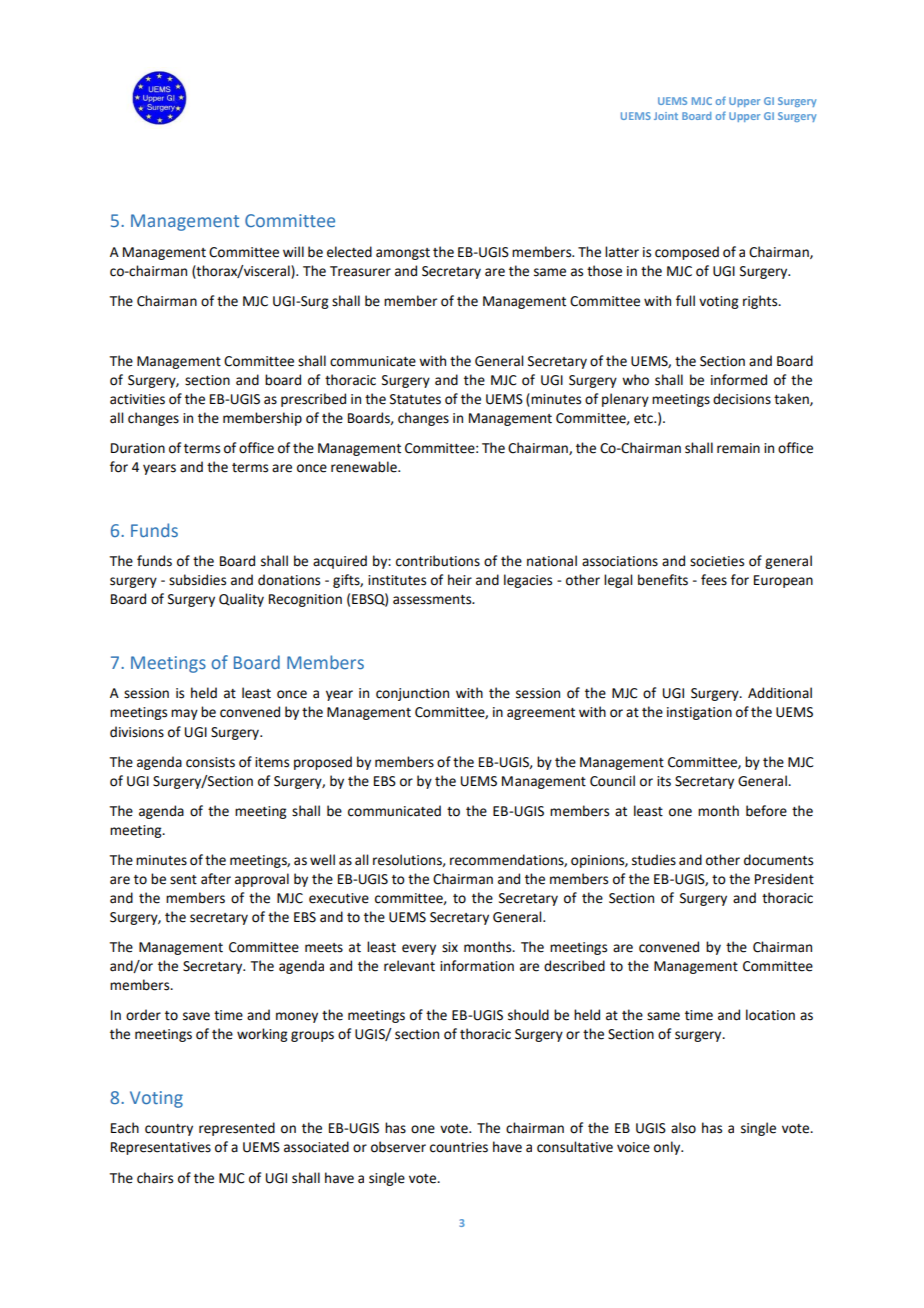  I want to click on activities, so click(137, 399).
